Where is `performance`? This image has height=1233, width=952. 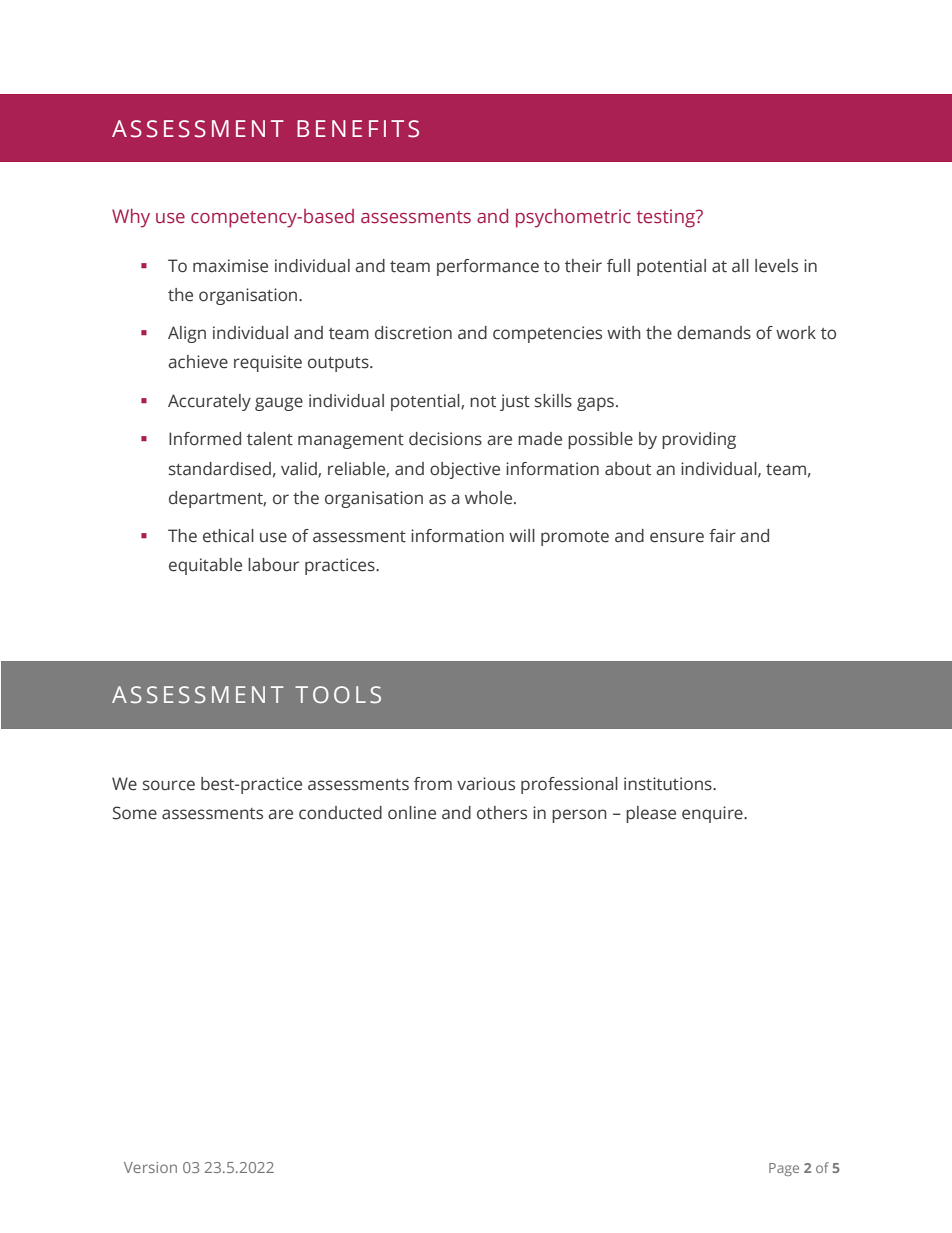 performance is located at coordinates (488, 267).
